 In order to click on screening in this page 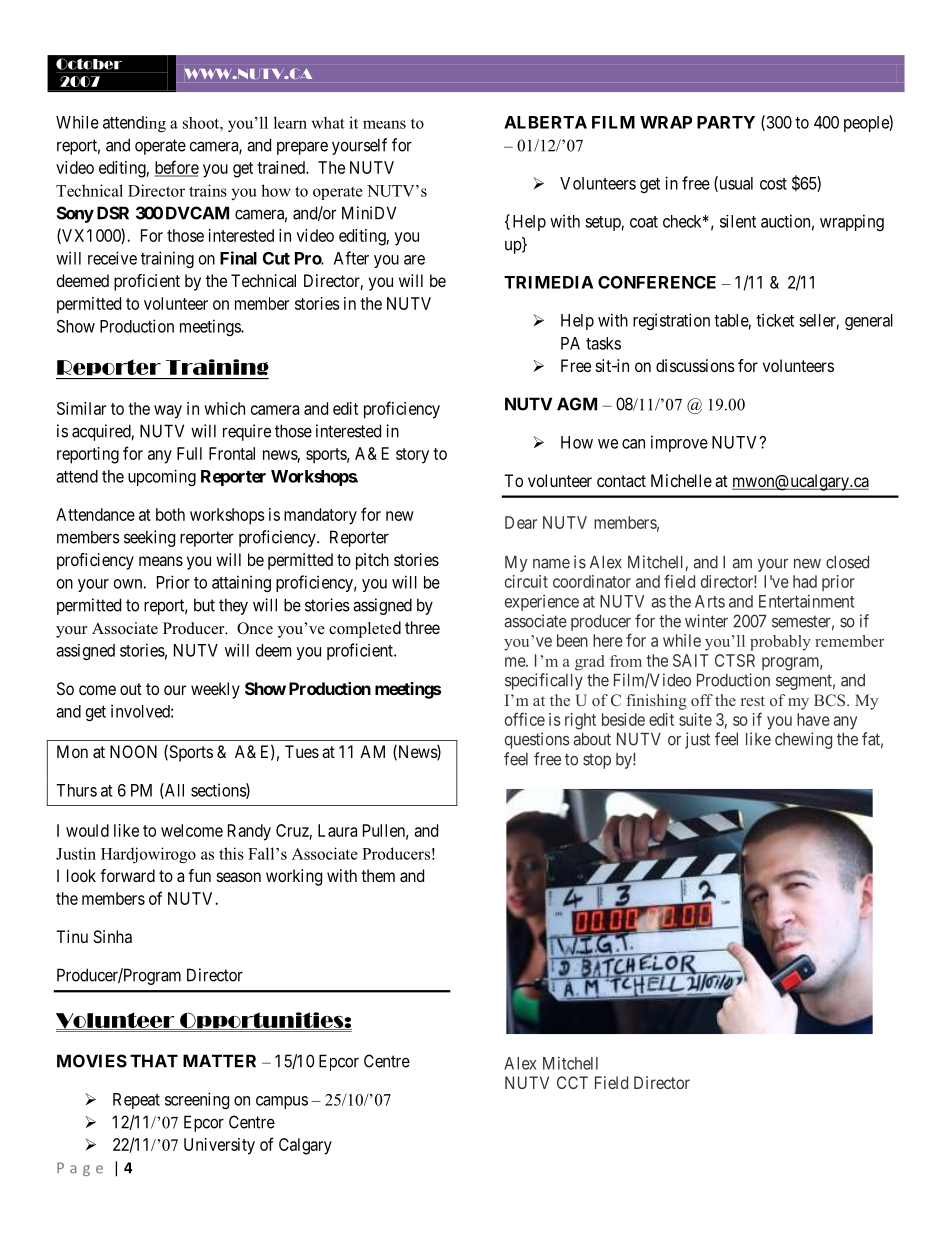, I will do `click(197, 1100)`.
